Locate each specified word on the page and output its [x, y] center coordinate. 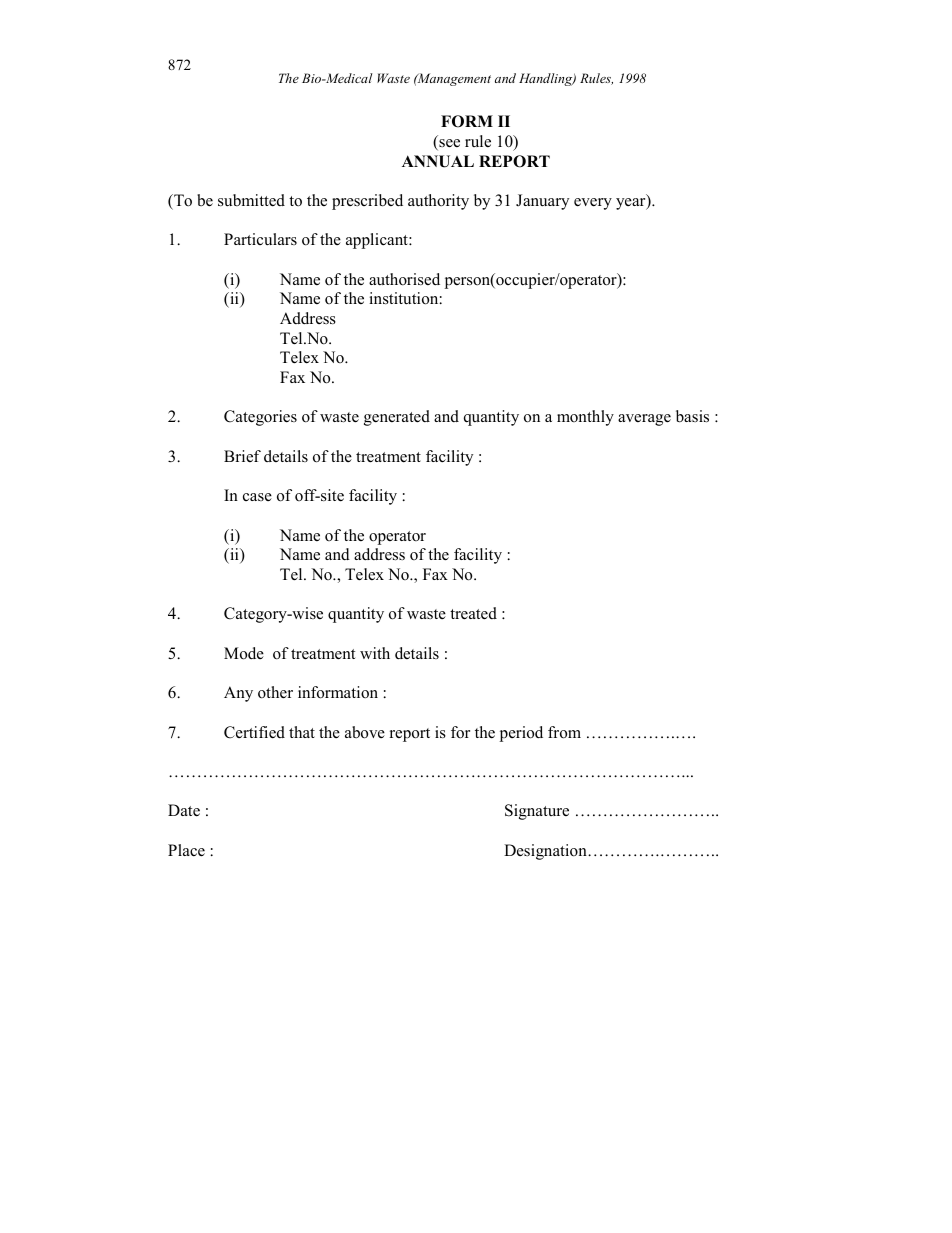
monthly [585, 418]
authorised [404, 279]
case [257, 497]
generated [397, 418]
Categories [260, 418]
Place [186, 850]
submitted [251, 200]
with [375, 653]
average [644, 420]
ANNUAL [438, 161]
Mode [244, 653]
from [564, 732]
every [593, 204]
